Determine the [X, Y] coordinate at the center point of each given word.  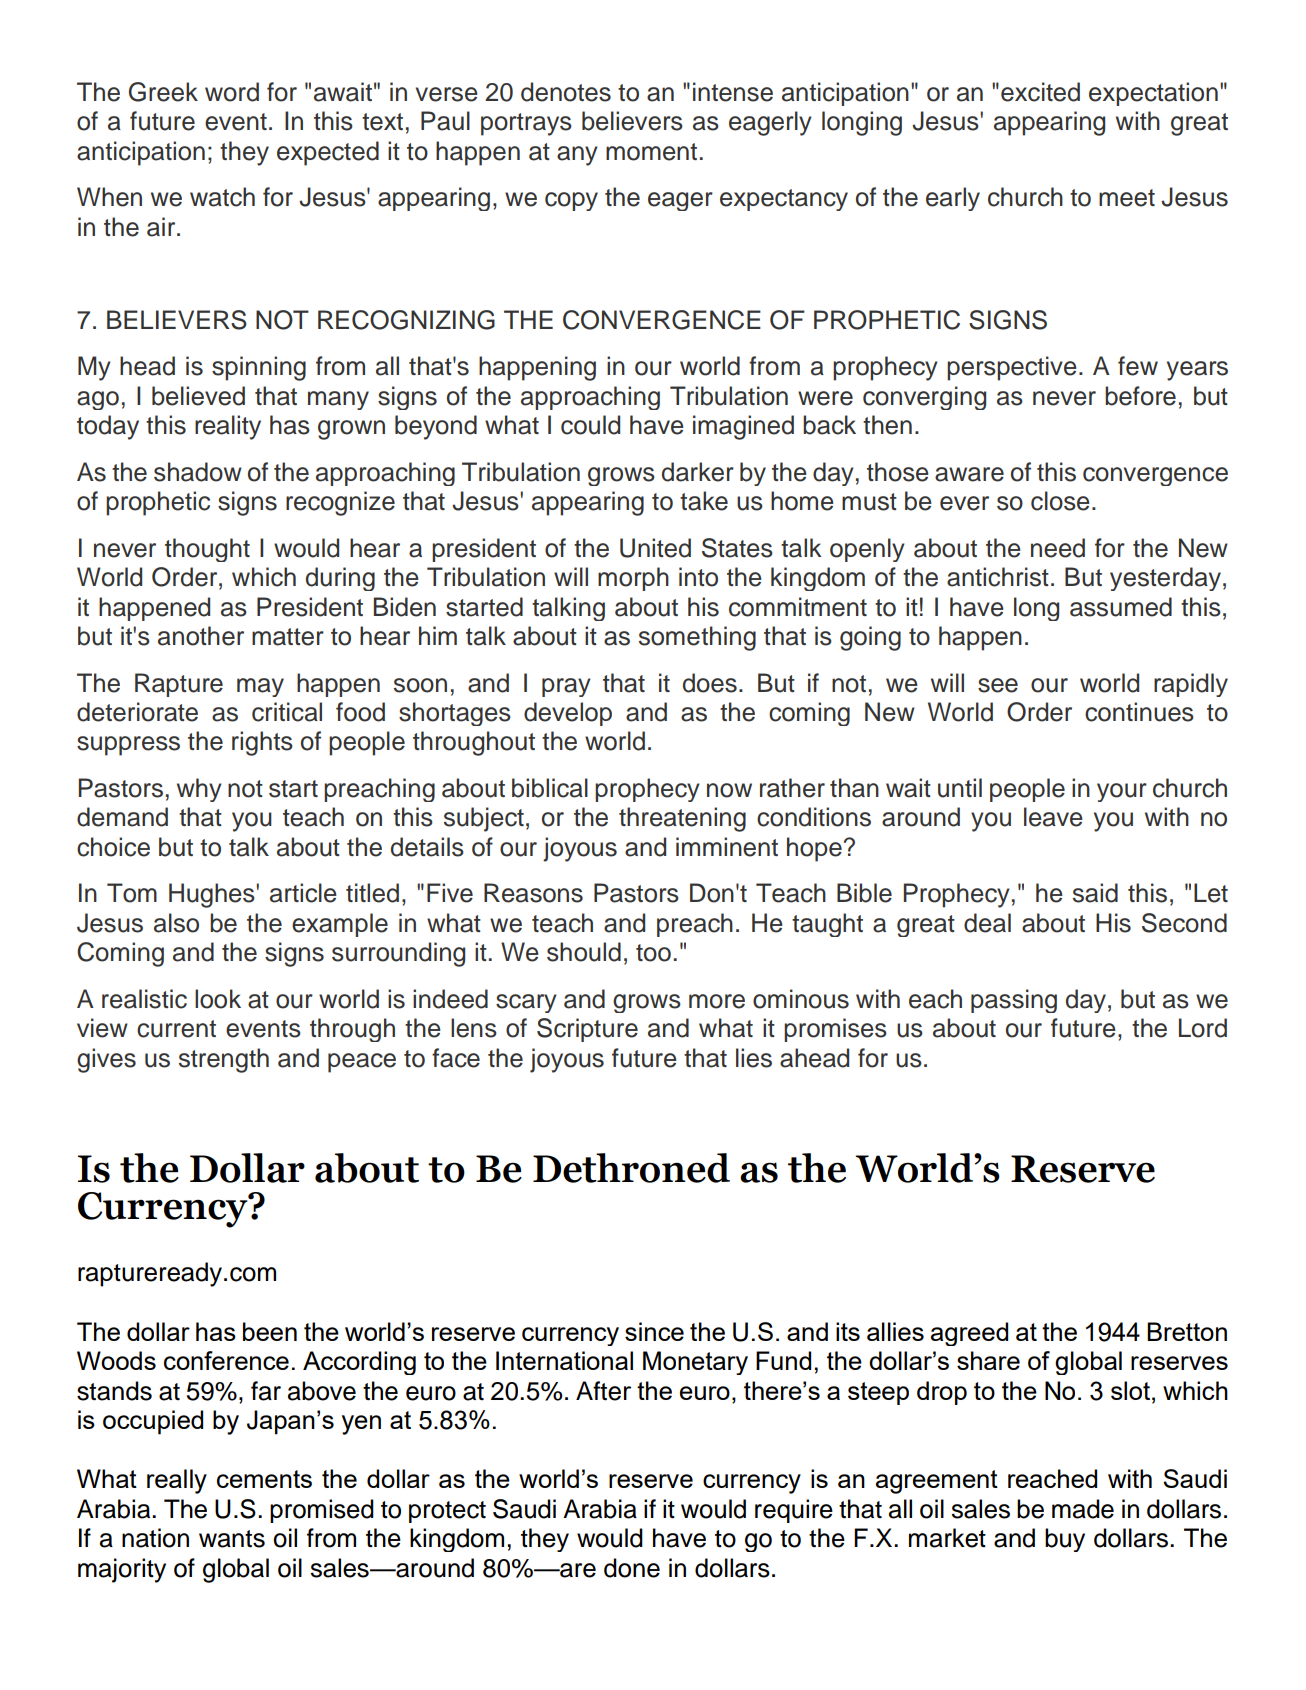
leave [1053, 817]
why [199, 790]
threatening [682, 819]
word [232, 92]
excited [1040, 92]
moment [651, 152]
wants [232, 1539]
